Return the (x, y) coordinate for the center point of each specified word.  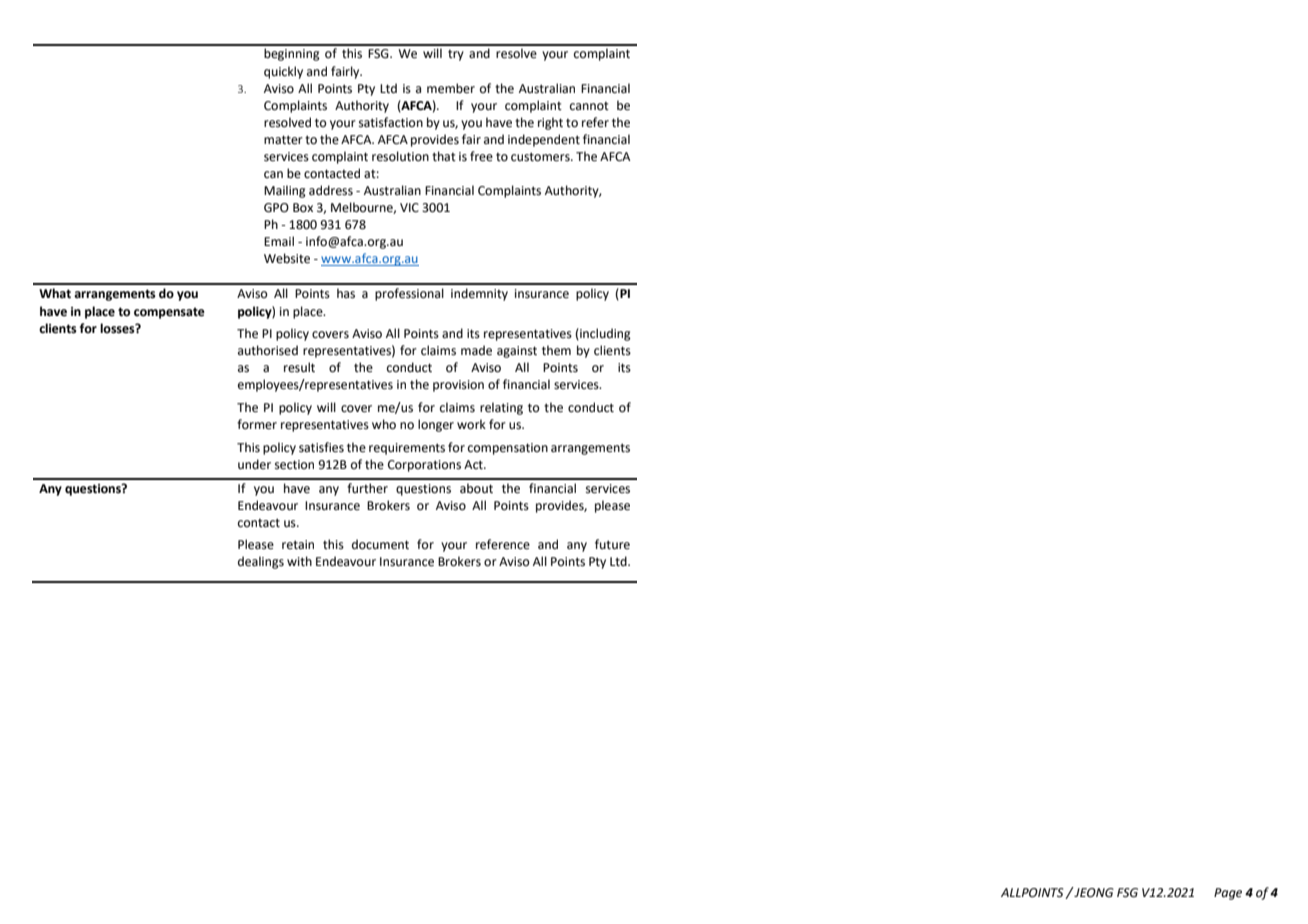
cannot (589, 106)
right (550, 123)
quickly (283, 72)
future (612, 544)
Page (1228, 894)
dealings (261, 562)
